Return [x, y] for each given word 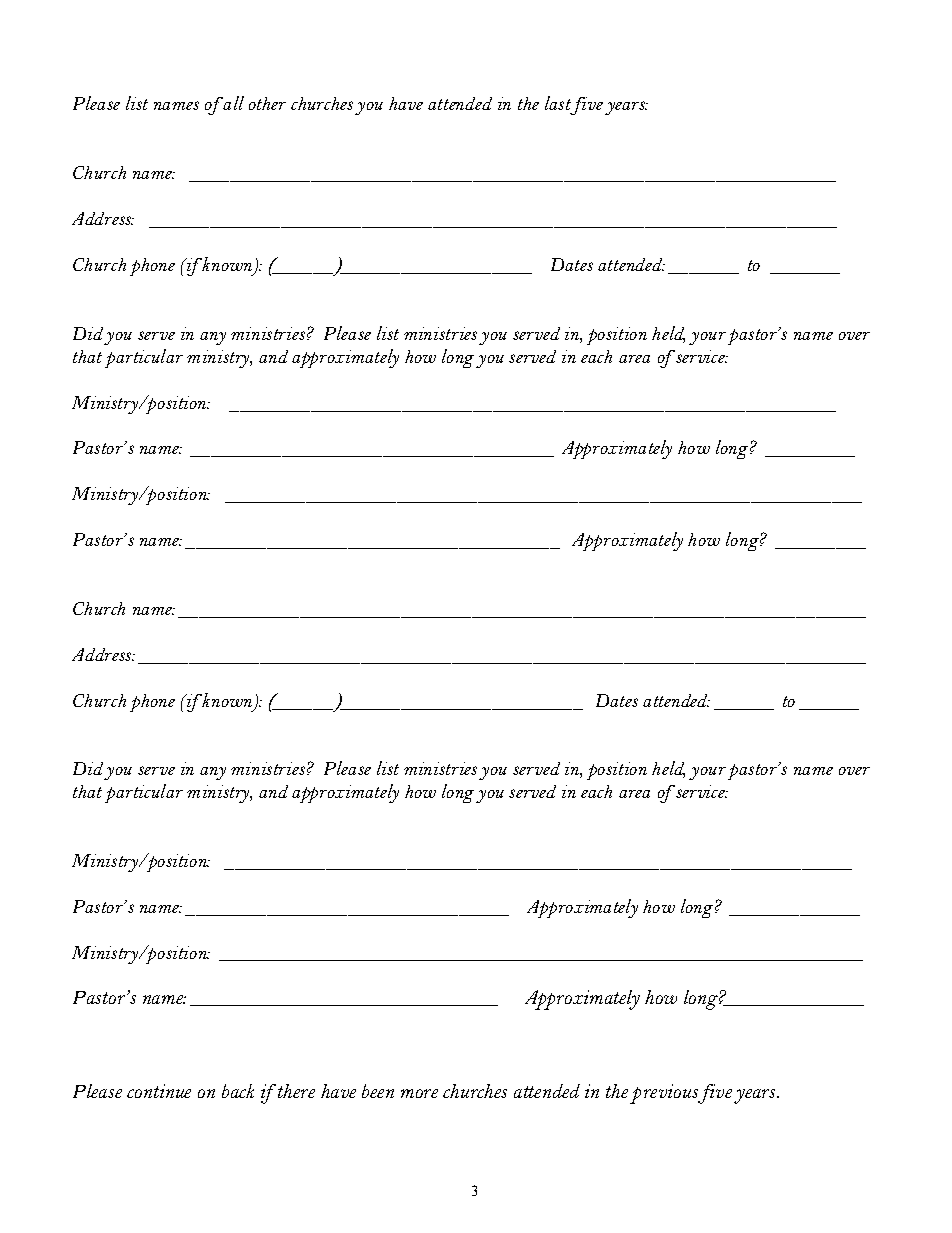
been [378, 1091]
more [419, 1093]
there [296, 1091]
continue [159, 1091]
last [558, 103]
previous [664, 1094]
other [267, 103]
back [238, 1091]
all [233, 103]
